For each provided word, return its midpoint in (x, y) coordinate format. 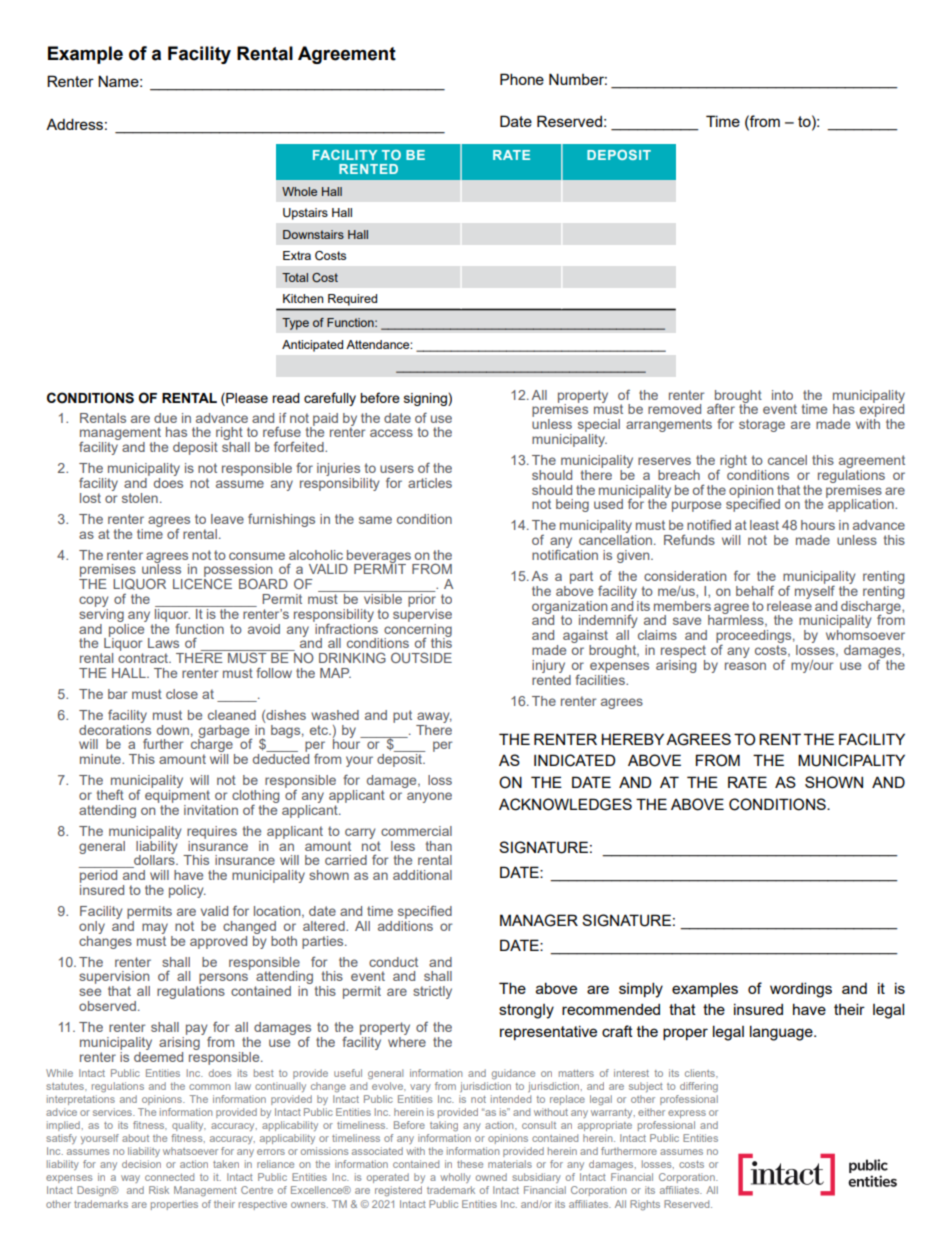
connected (169, 1177)
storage (762, 425)
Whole (299, 191)
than (439, 846)
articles (430, 483)
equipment (177, 795)
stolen (140, 498)
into (782, 395)
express (687, 1114)
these (470, 1164)
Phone (522, 79)
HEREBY (632, 739)
